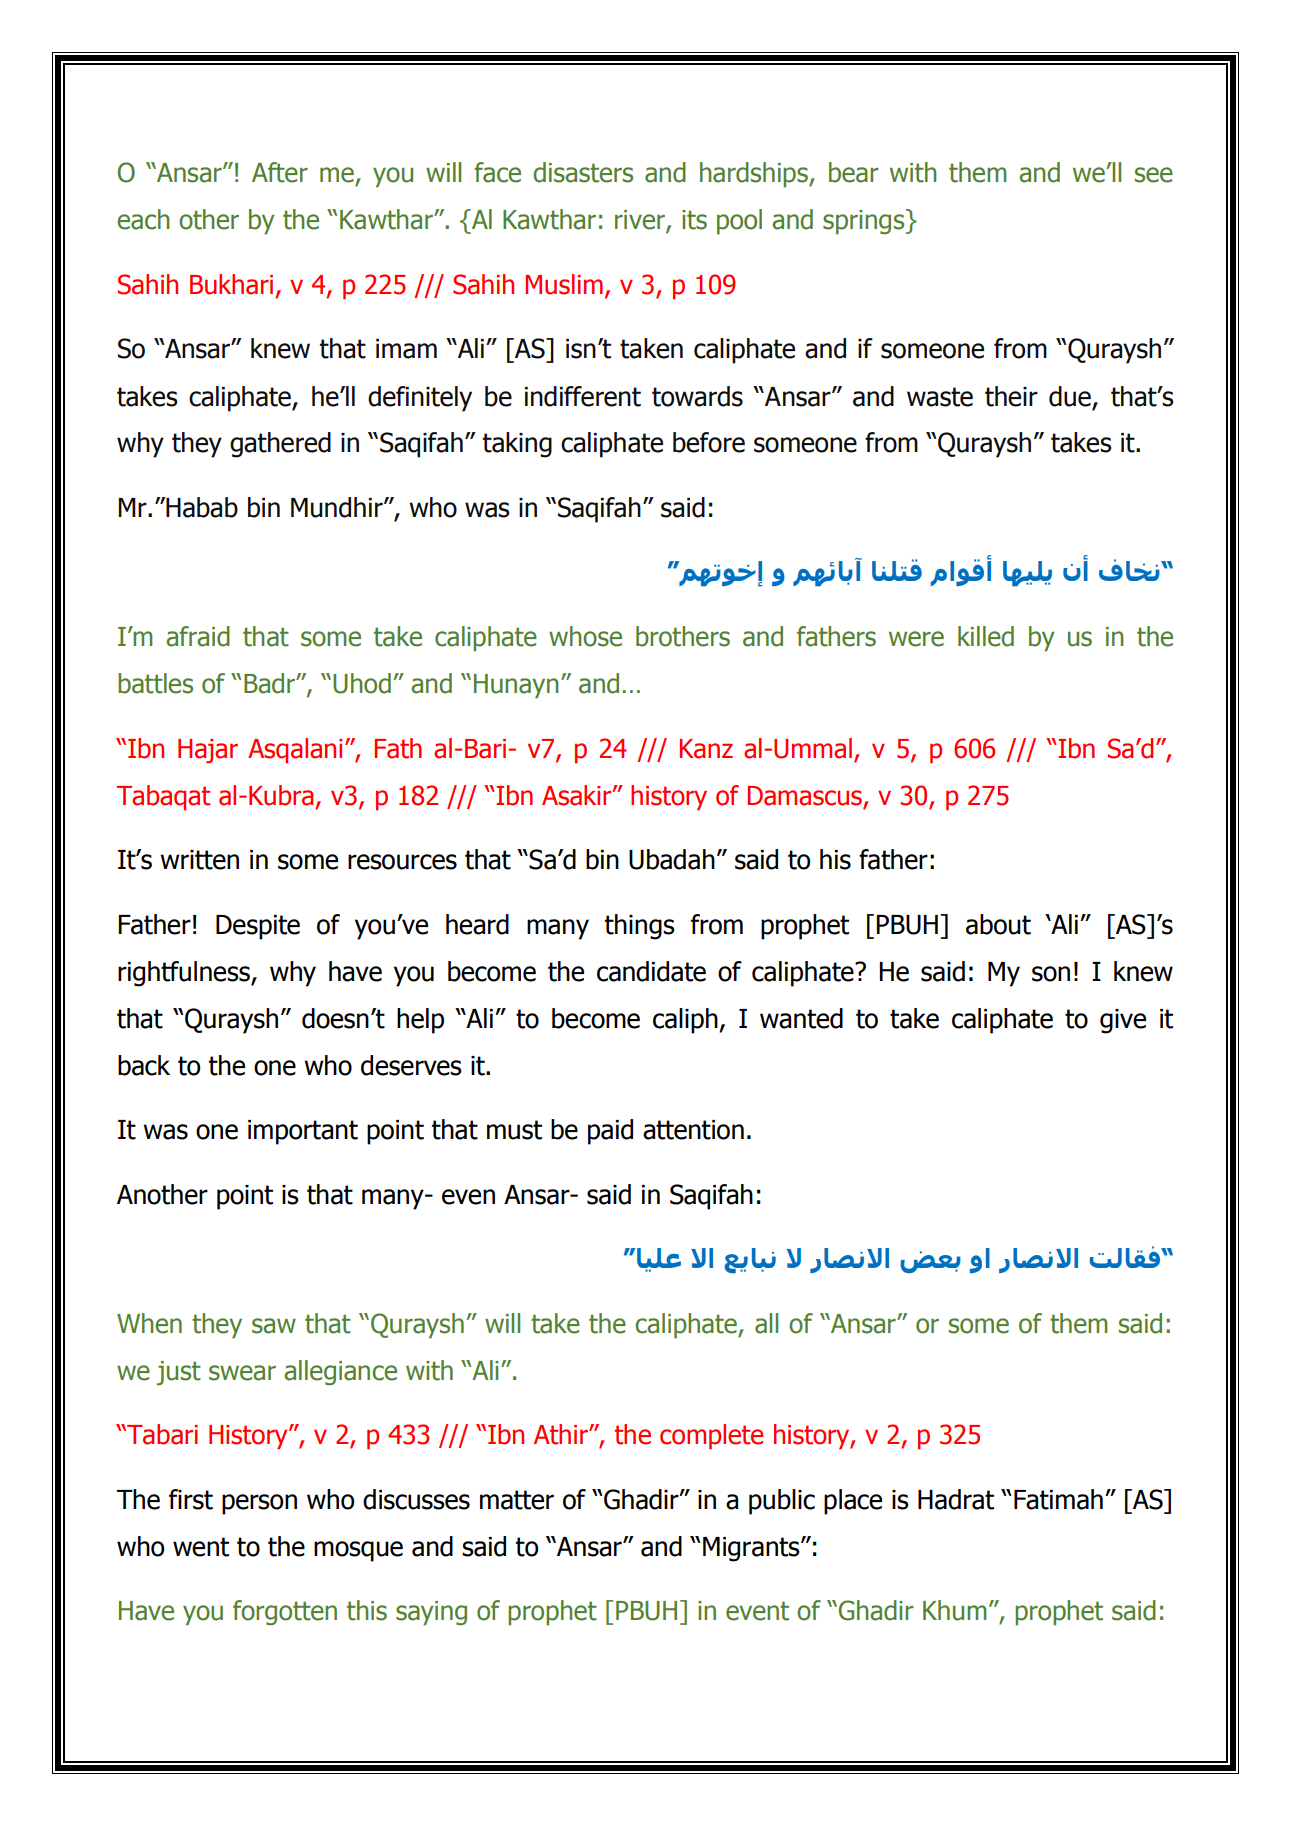  I want to click on its, so click(694, 220).
